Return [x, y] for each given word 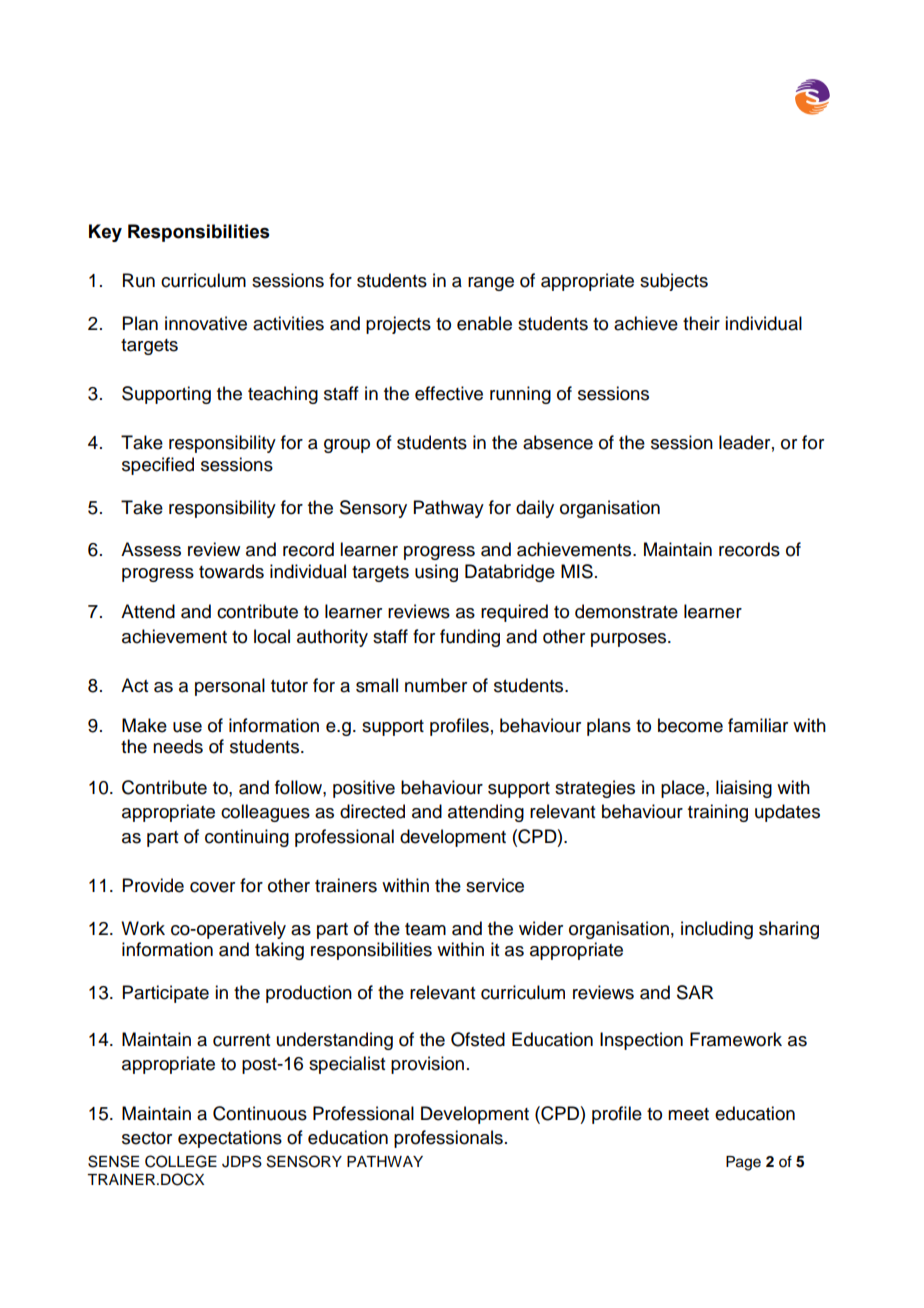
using [436, 573]
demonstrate [626, 611]
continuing [247, 838]
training [718, 813]
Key [105, 233]
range [491, 284]
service [495, 885]
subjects [674, 282]
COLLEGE [181, 1161]
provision [427, 1065]
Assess [151, 549]
